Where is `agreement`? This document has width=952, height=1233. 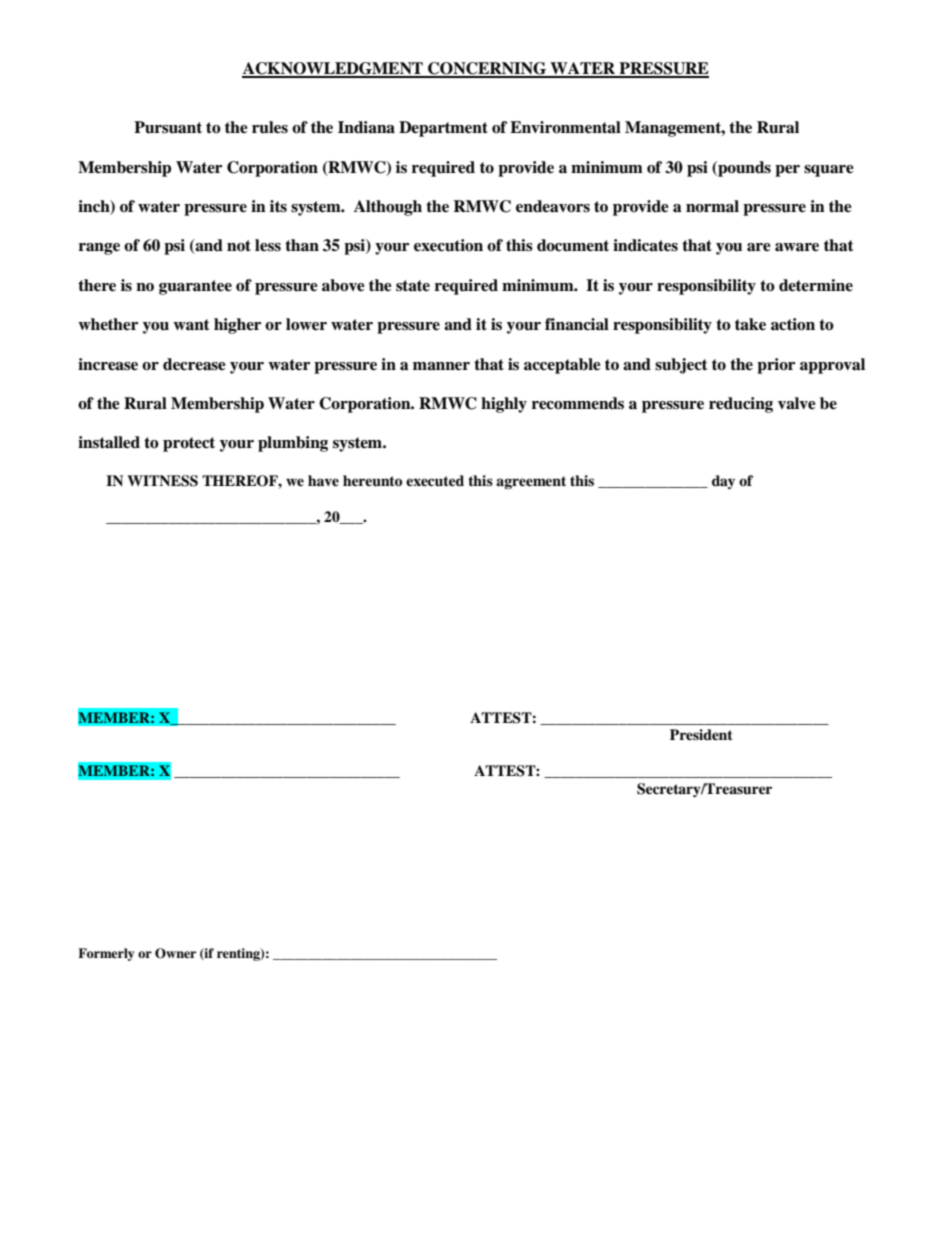
agreement is located at coordinates (531, 482).
